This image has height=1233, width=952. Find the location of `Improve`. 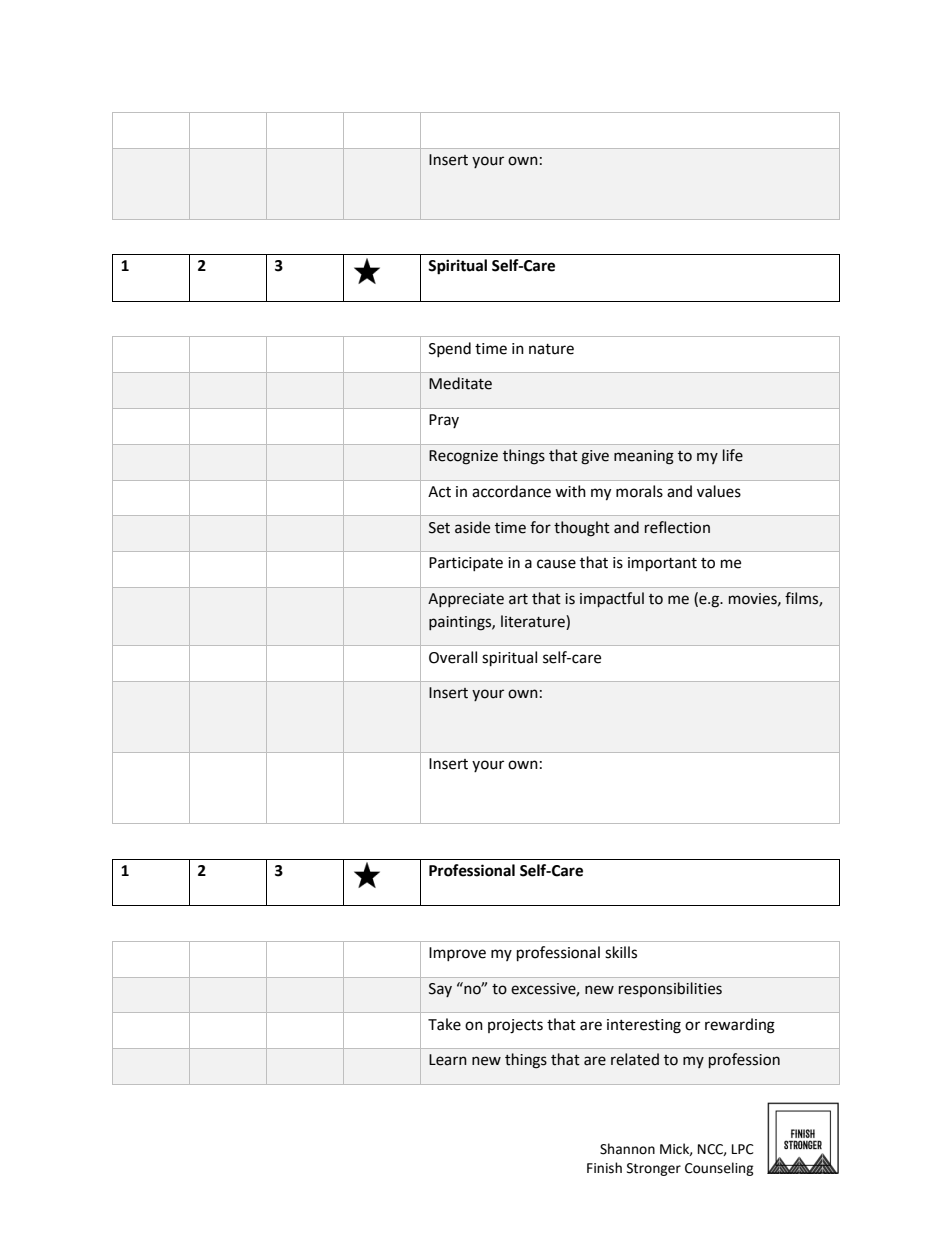

Improve is located at coordinates (457, 954).
